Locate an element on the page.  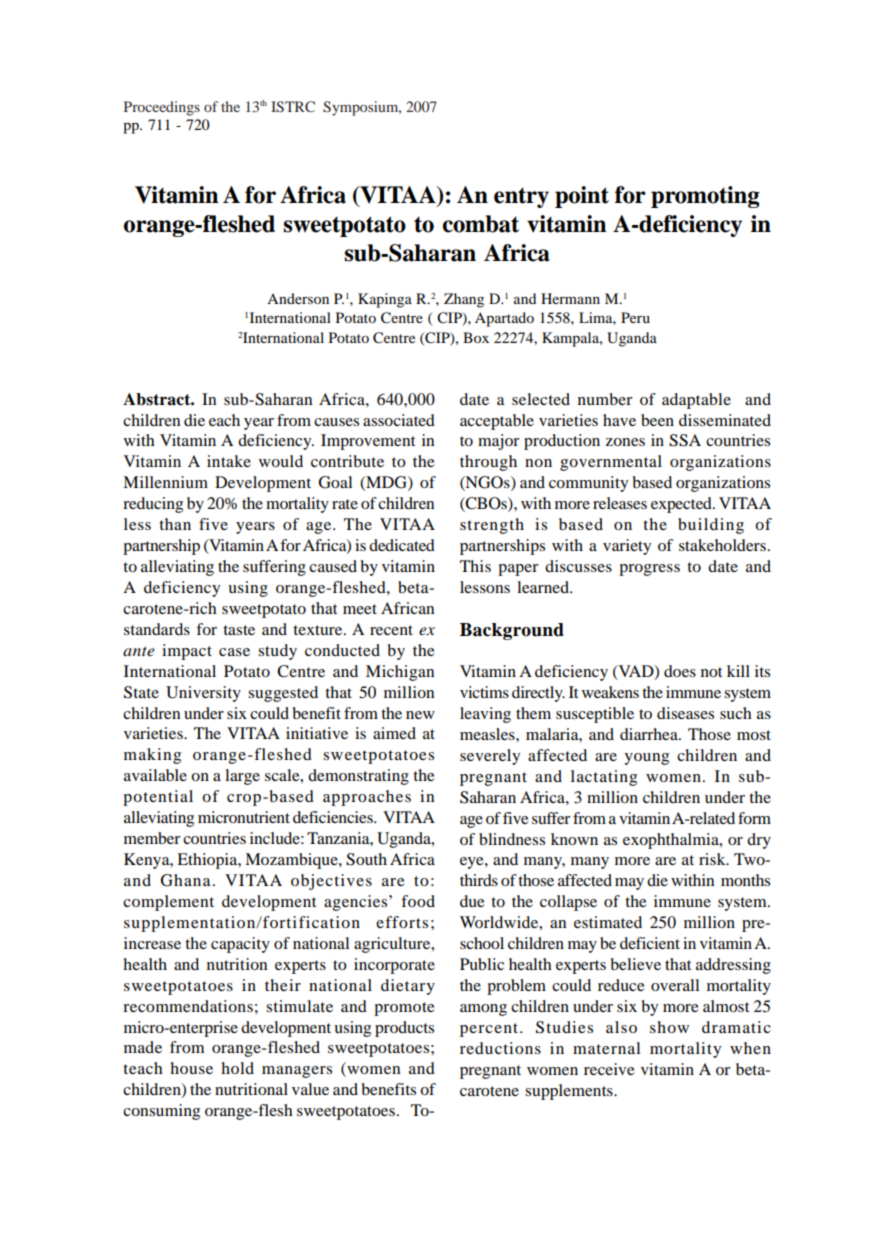
house is located at coordinates (191, 1068).
